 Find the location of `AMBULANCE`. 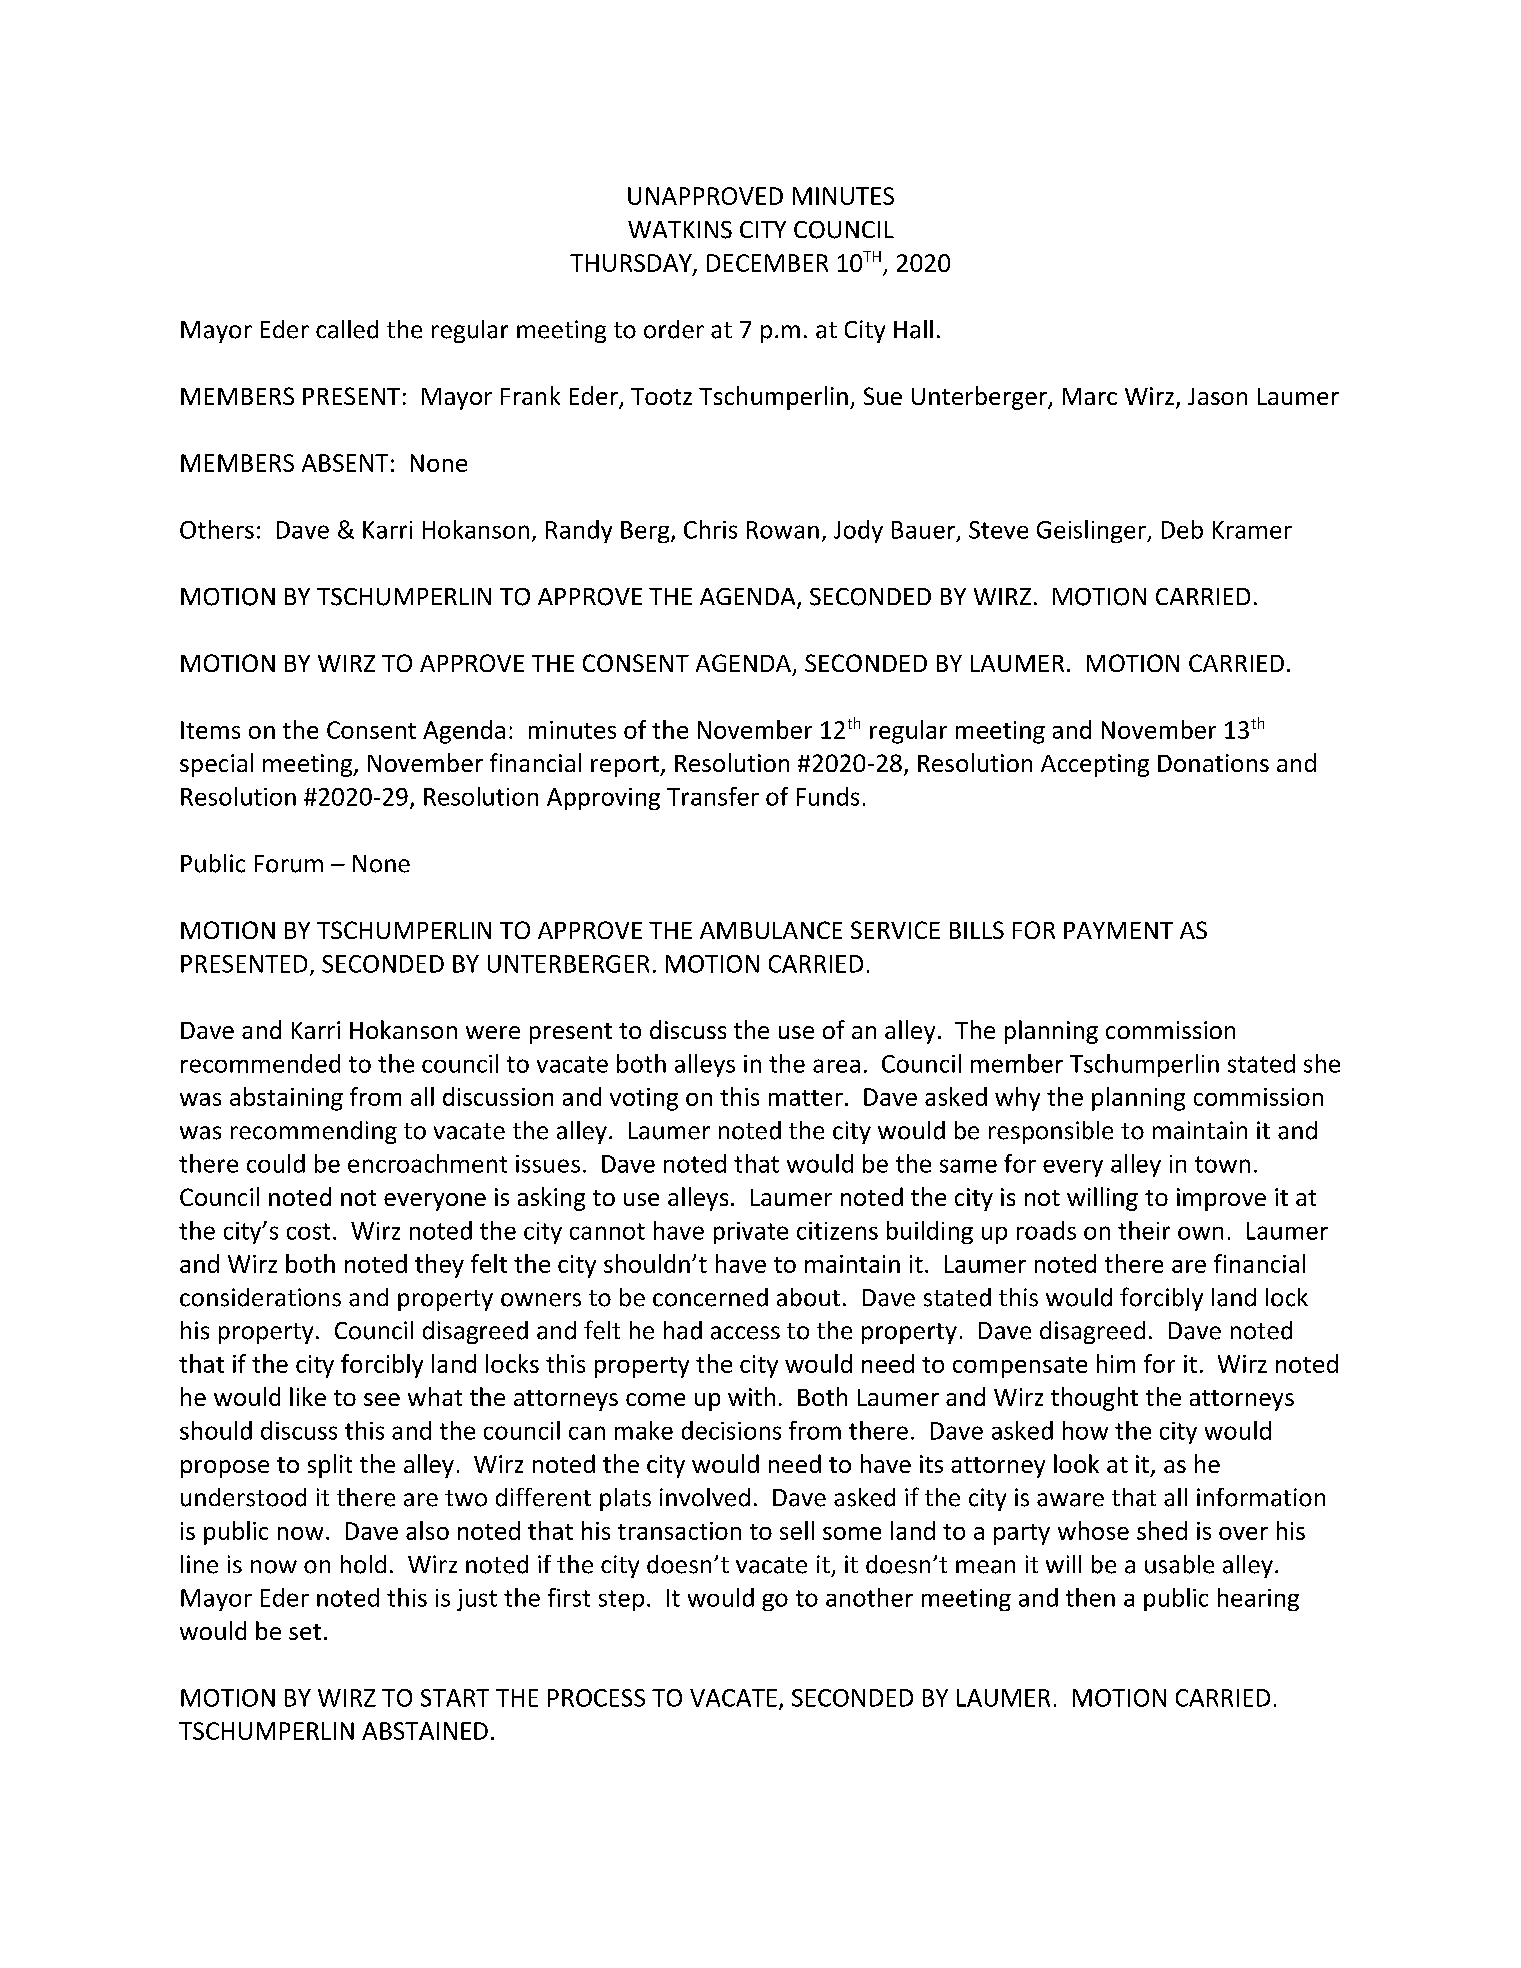

AMBULANCE is located at coordinates (771, 930).
